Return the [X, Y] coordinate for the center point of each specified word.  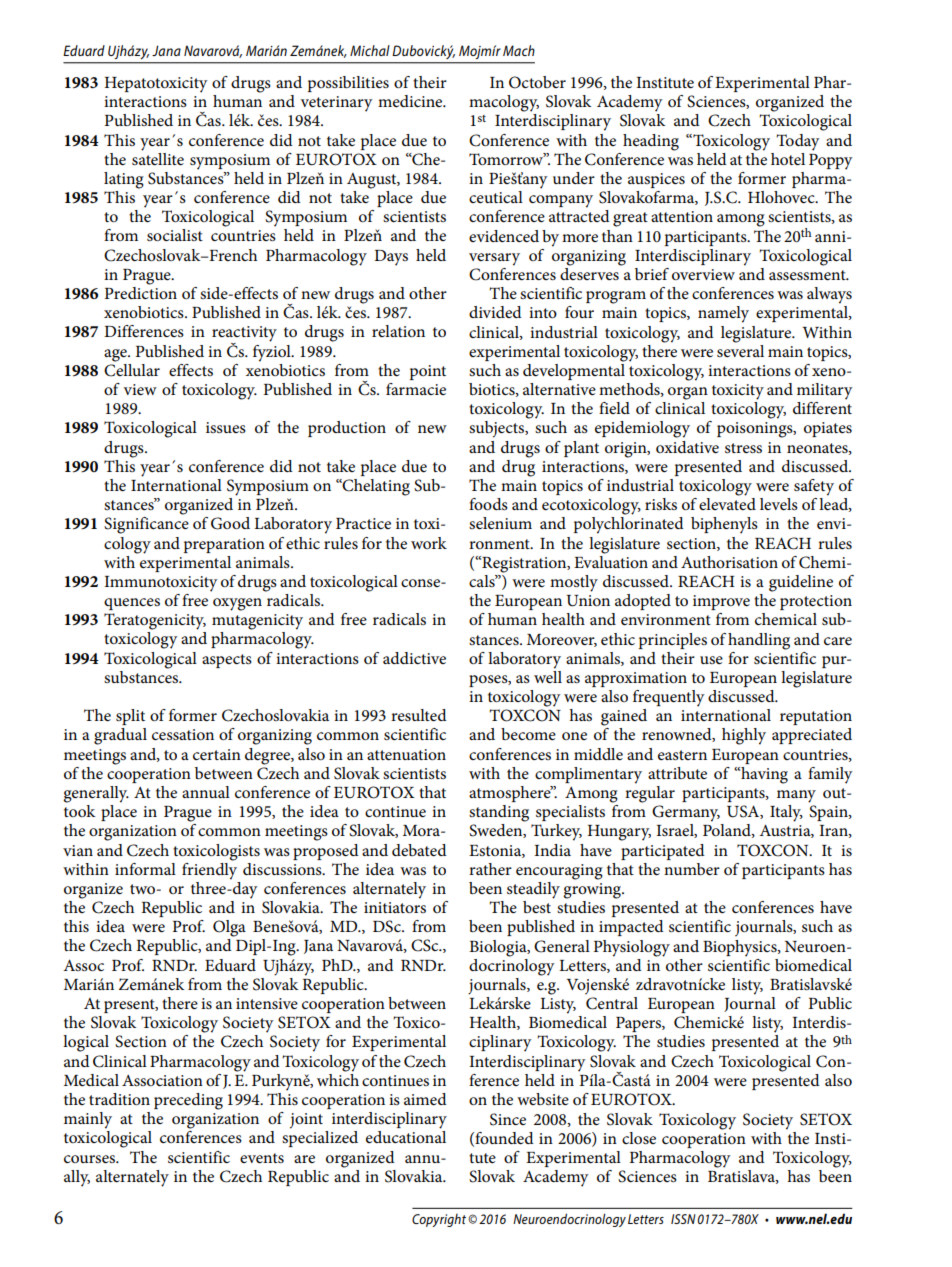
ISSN [683, 1219]
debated [419, 850]
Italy [786, 813]
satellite [158, 157]
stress [743, 448]
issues [226, 427]
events [262, 1158]
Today [797, 142]
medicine [411, 101]
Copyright [440, 1220]
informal [145, 869]
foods [488, 504]
